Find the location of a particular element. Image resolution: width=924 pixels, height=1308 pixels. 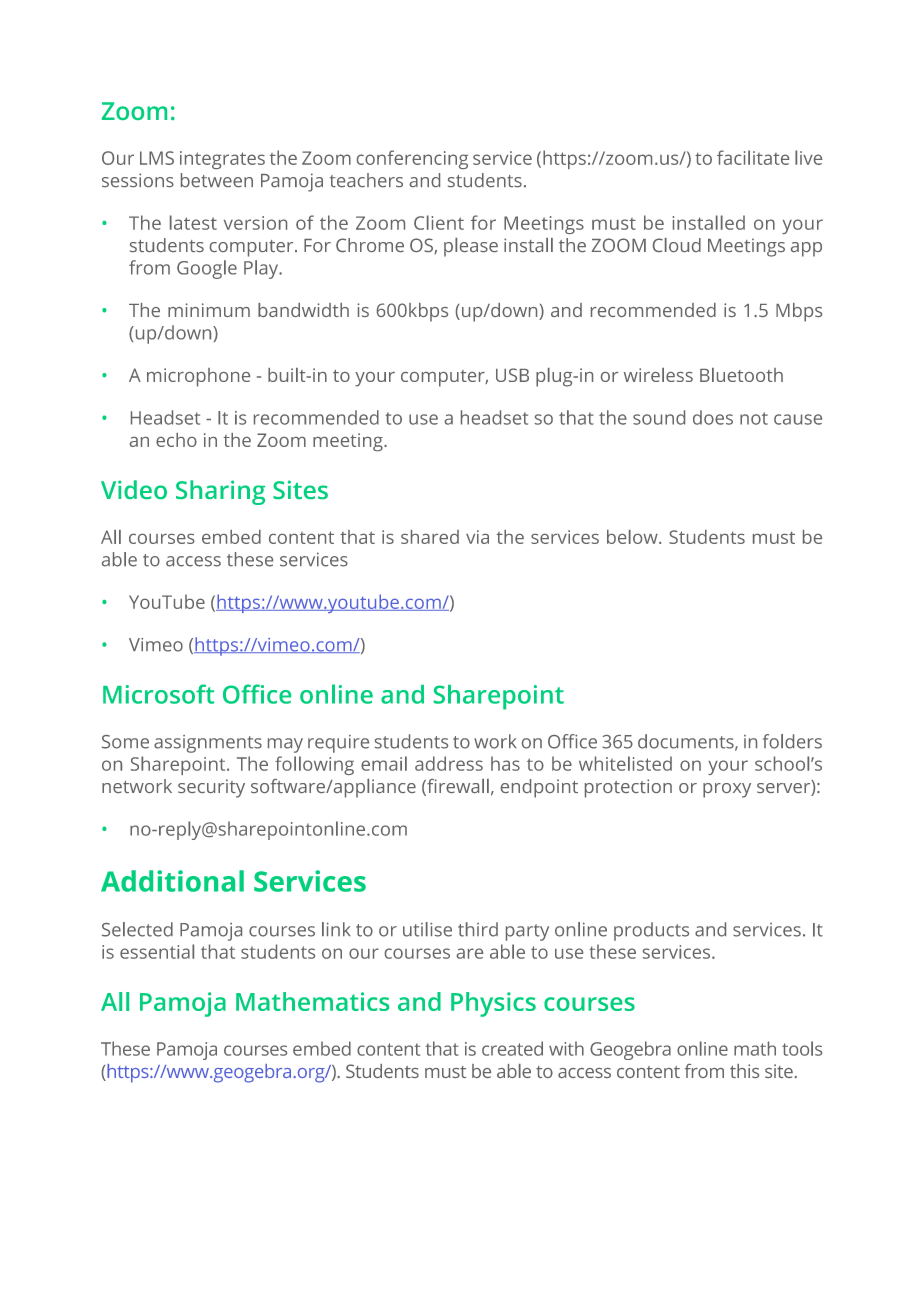

between is located at coordinates (217, 180).
